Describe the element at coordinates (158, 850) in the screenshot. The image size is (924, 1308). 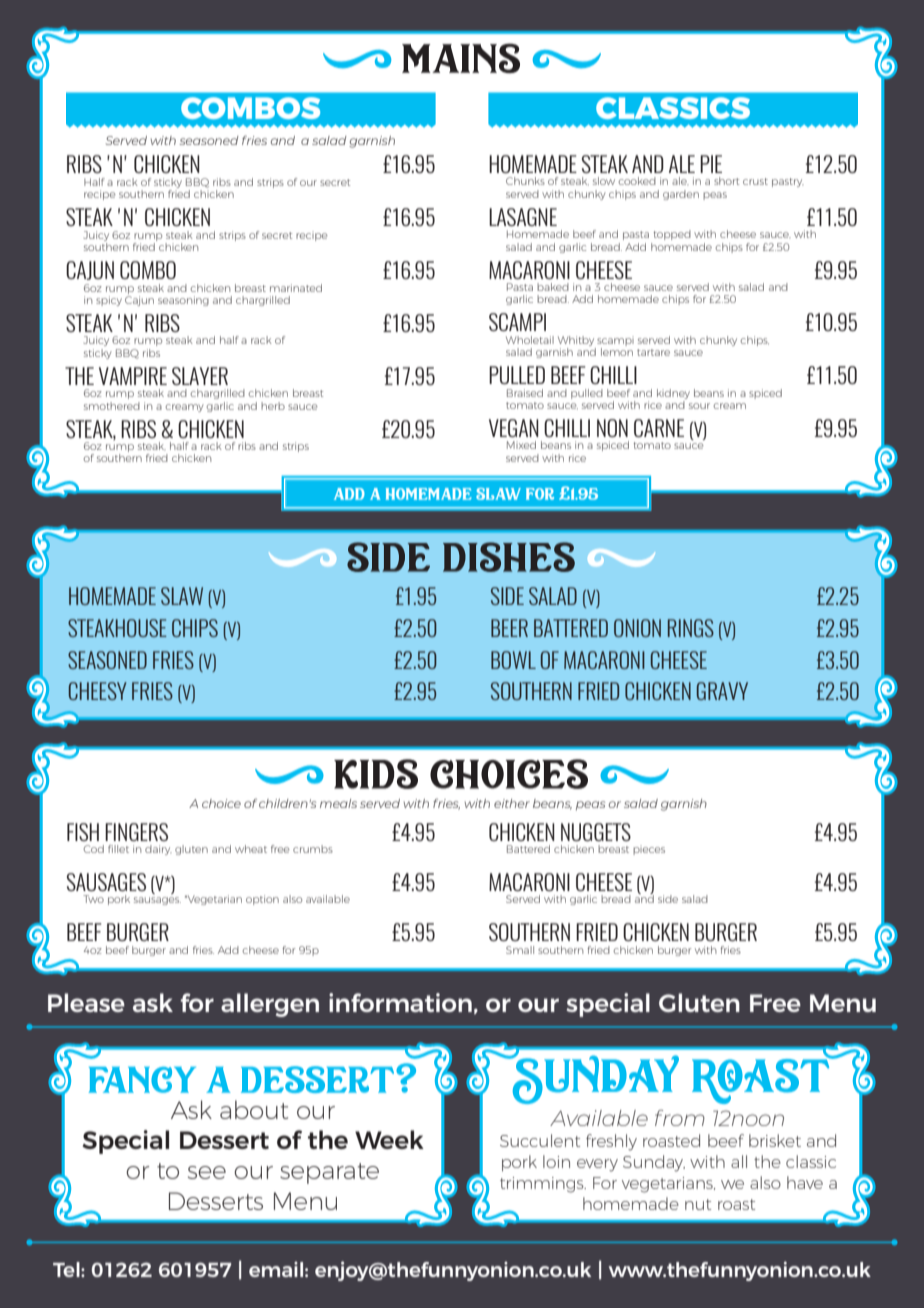
I see `dairy` at that location.
